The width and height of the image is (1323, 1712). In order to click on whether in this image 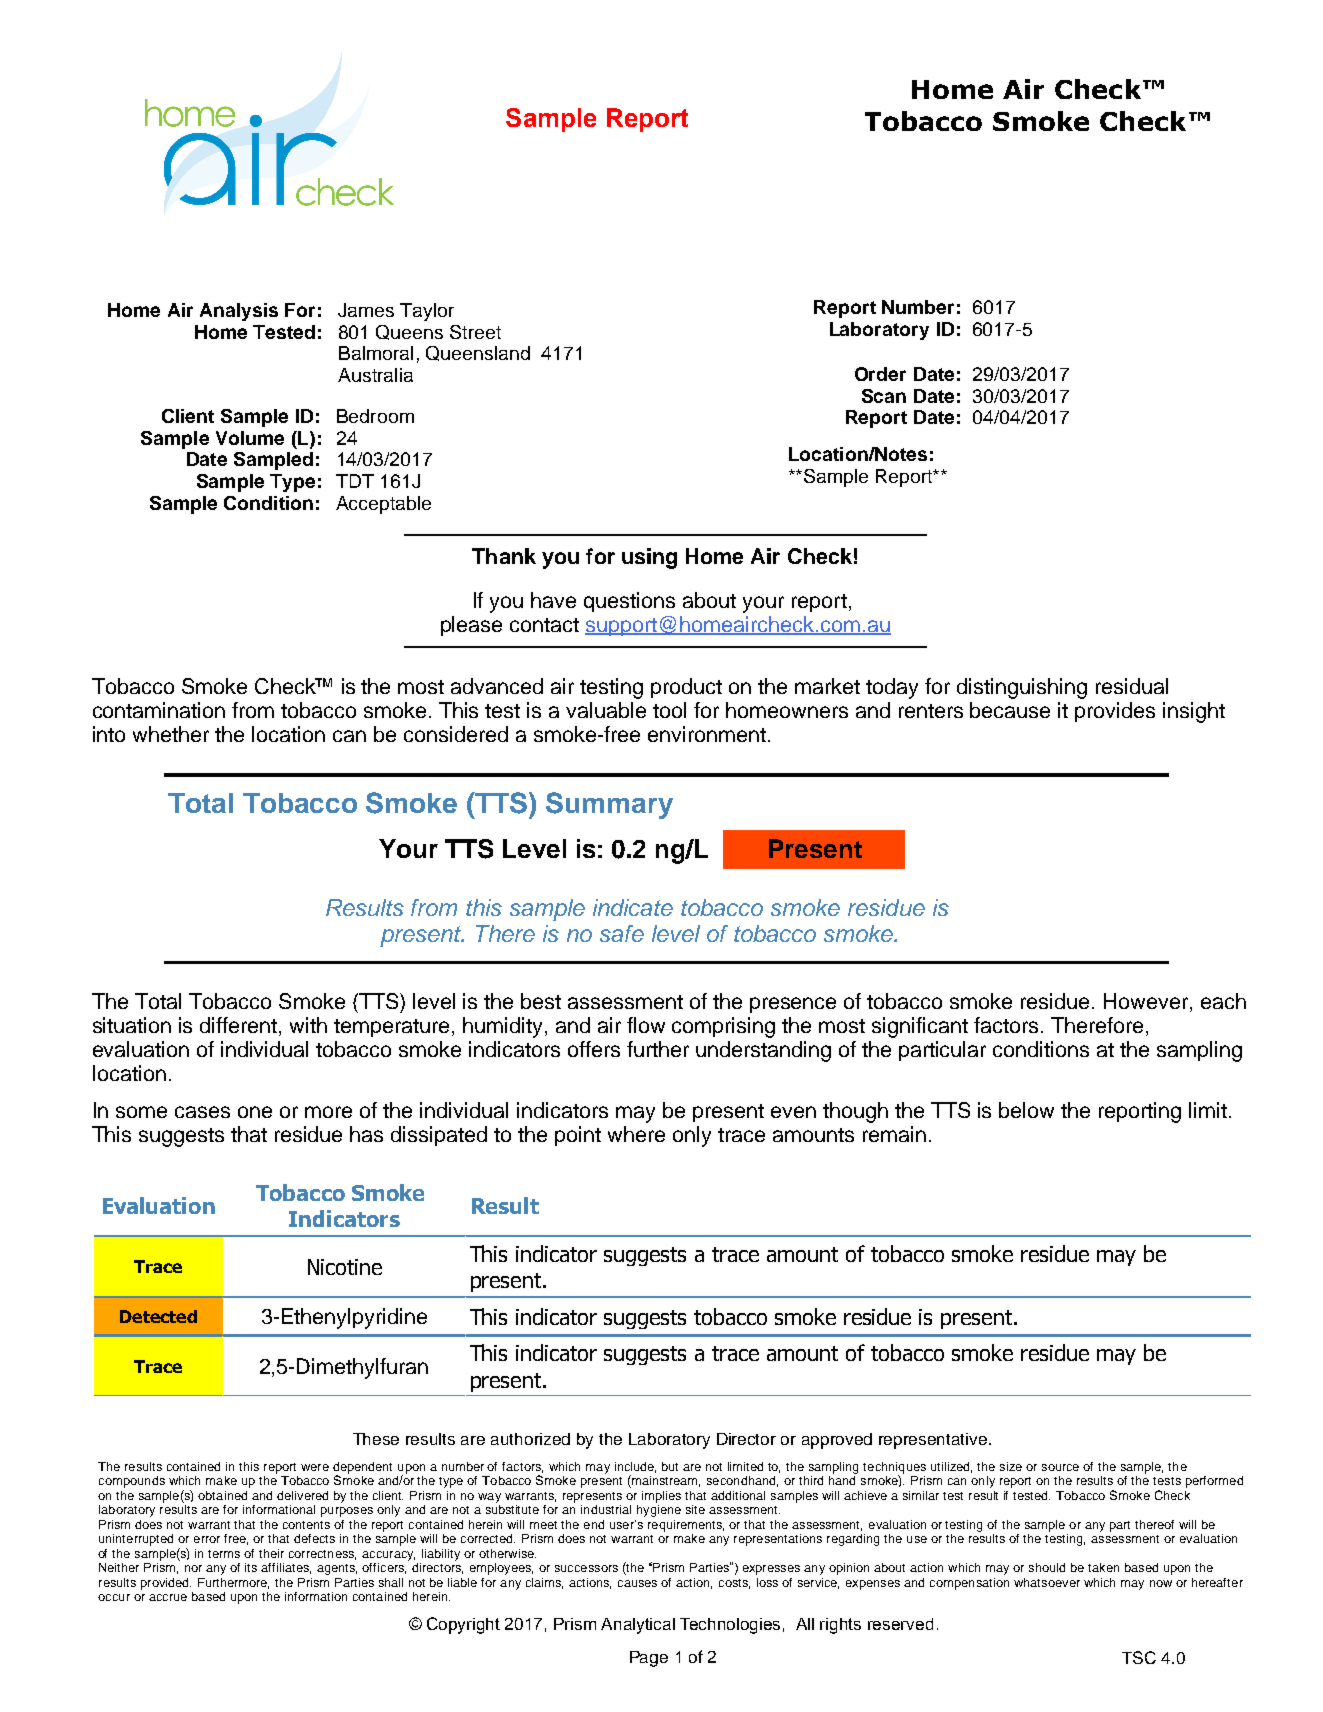, I will do `click(171, 734)`.
